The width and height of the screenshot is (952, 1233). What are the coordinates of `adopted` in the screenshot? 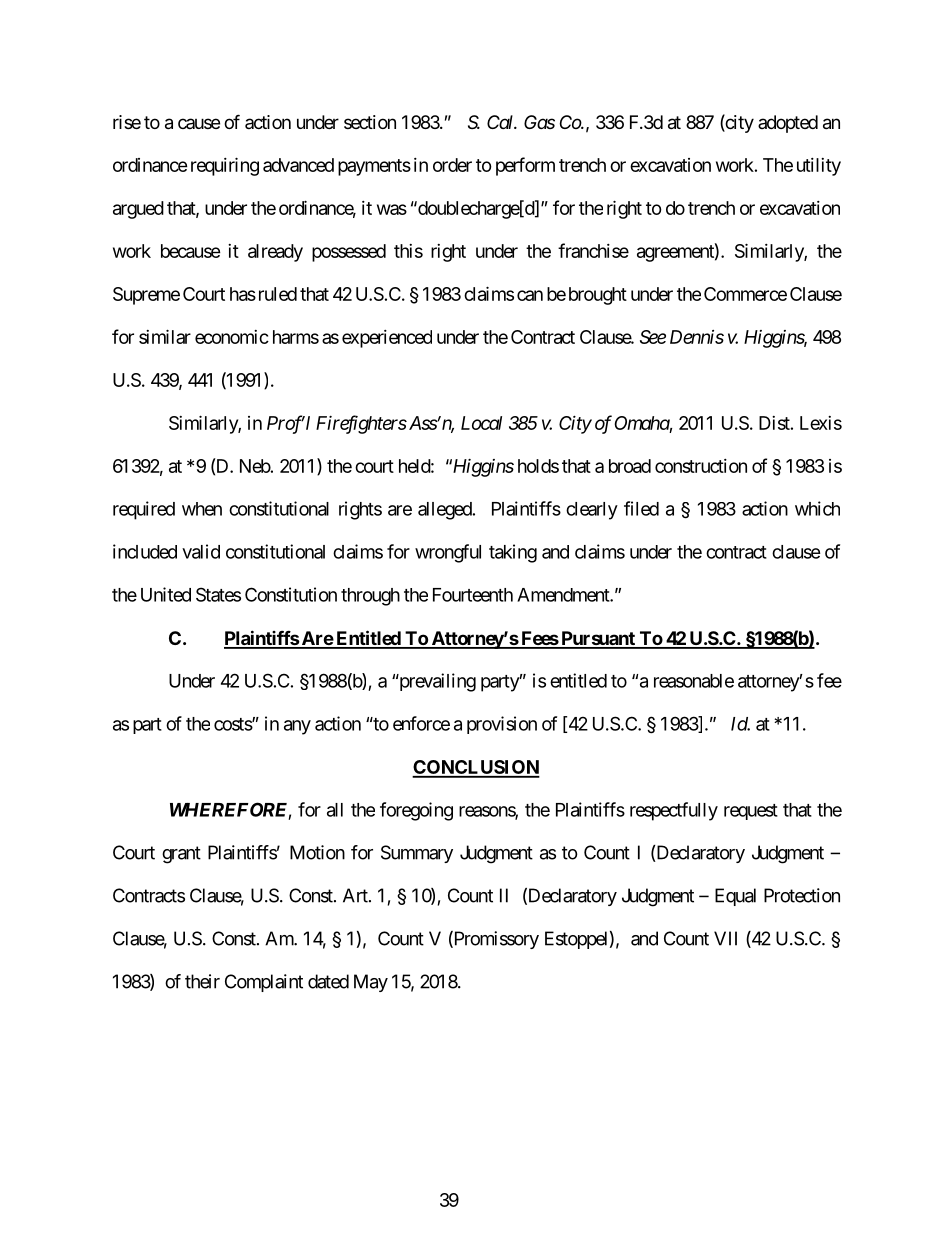 It's located at (788, 124).
